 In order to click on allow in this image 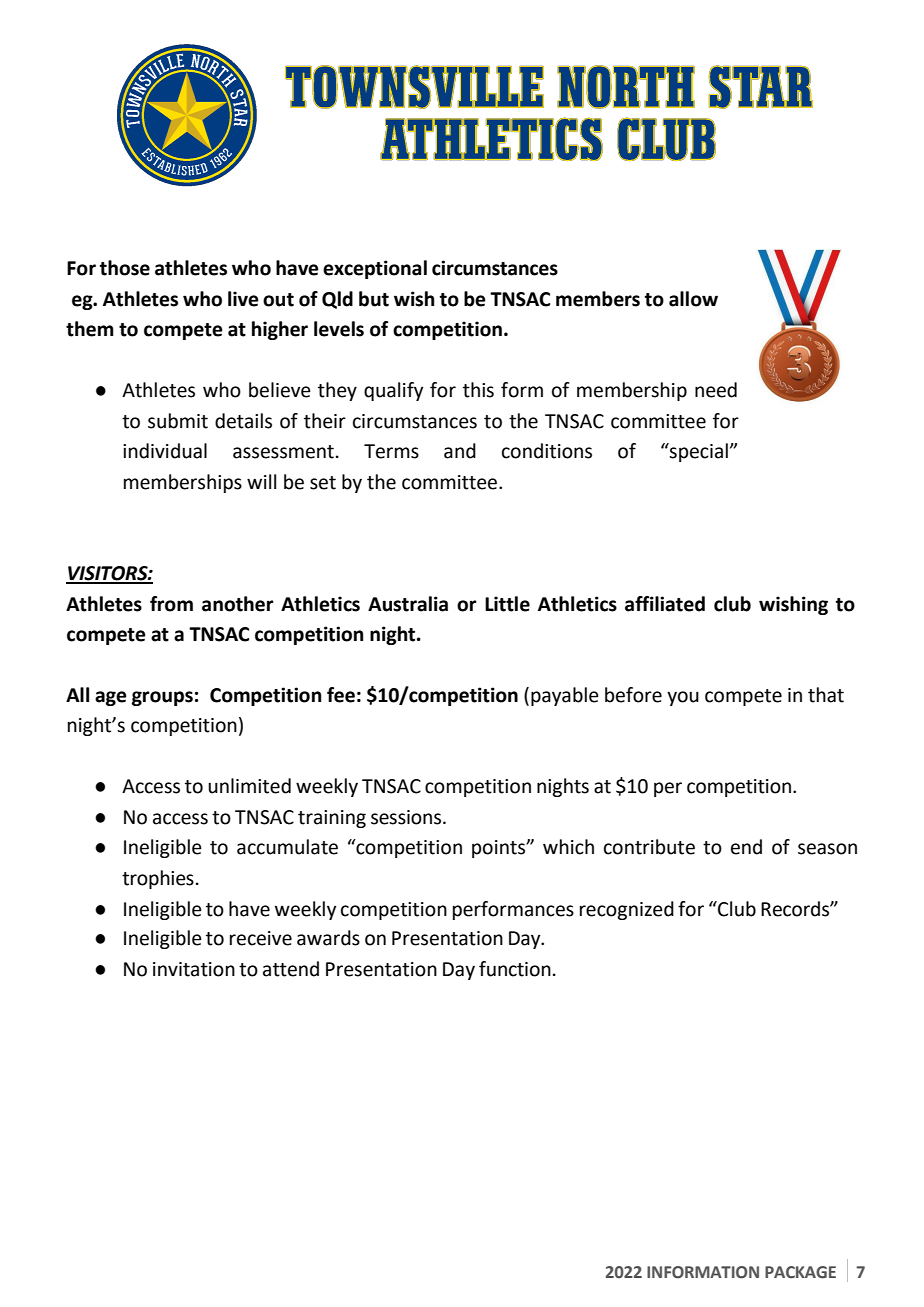, I will do `click(693, 299)`.
